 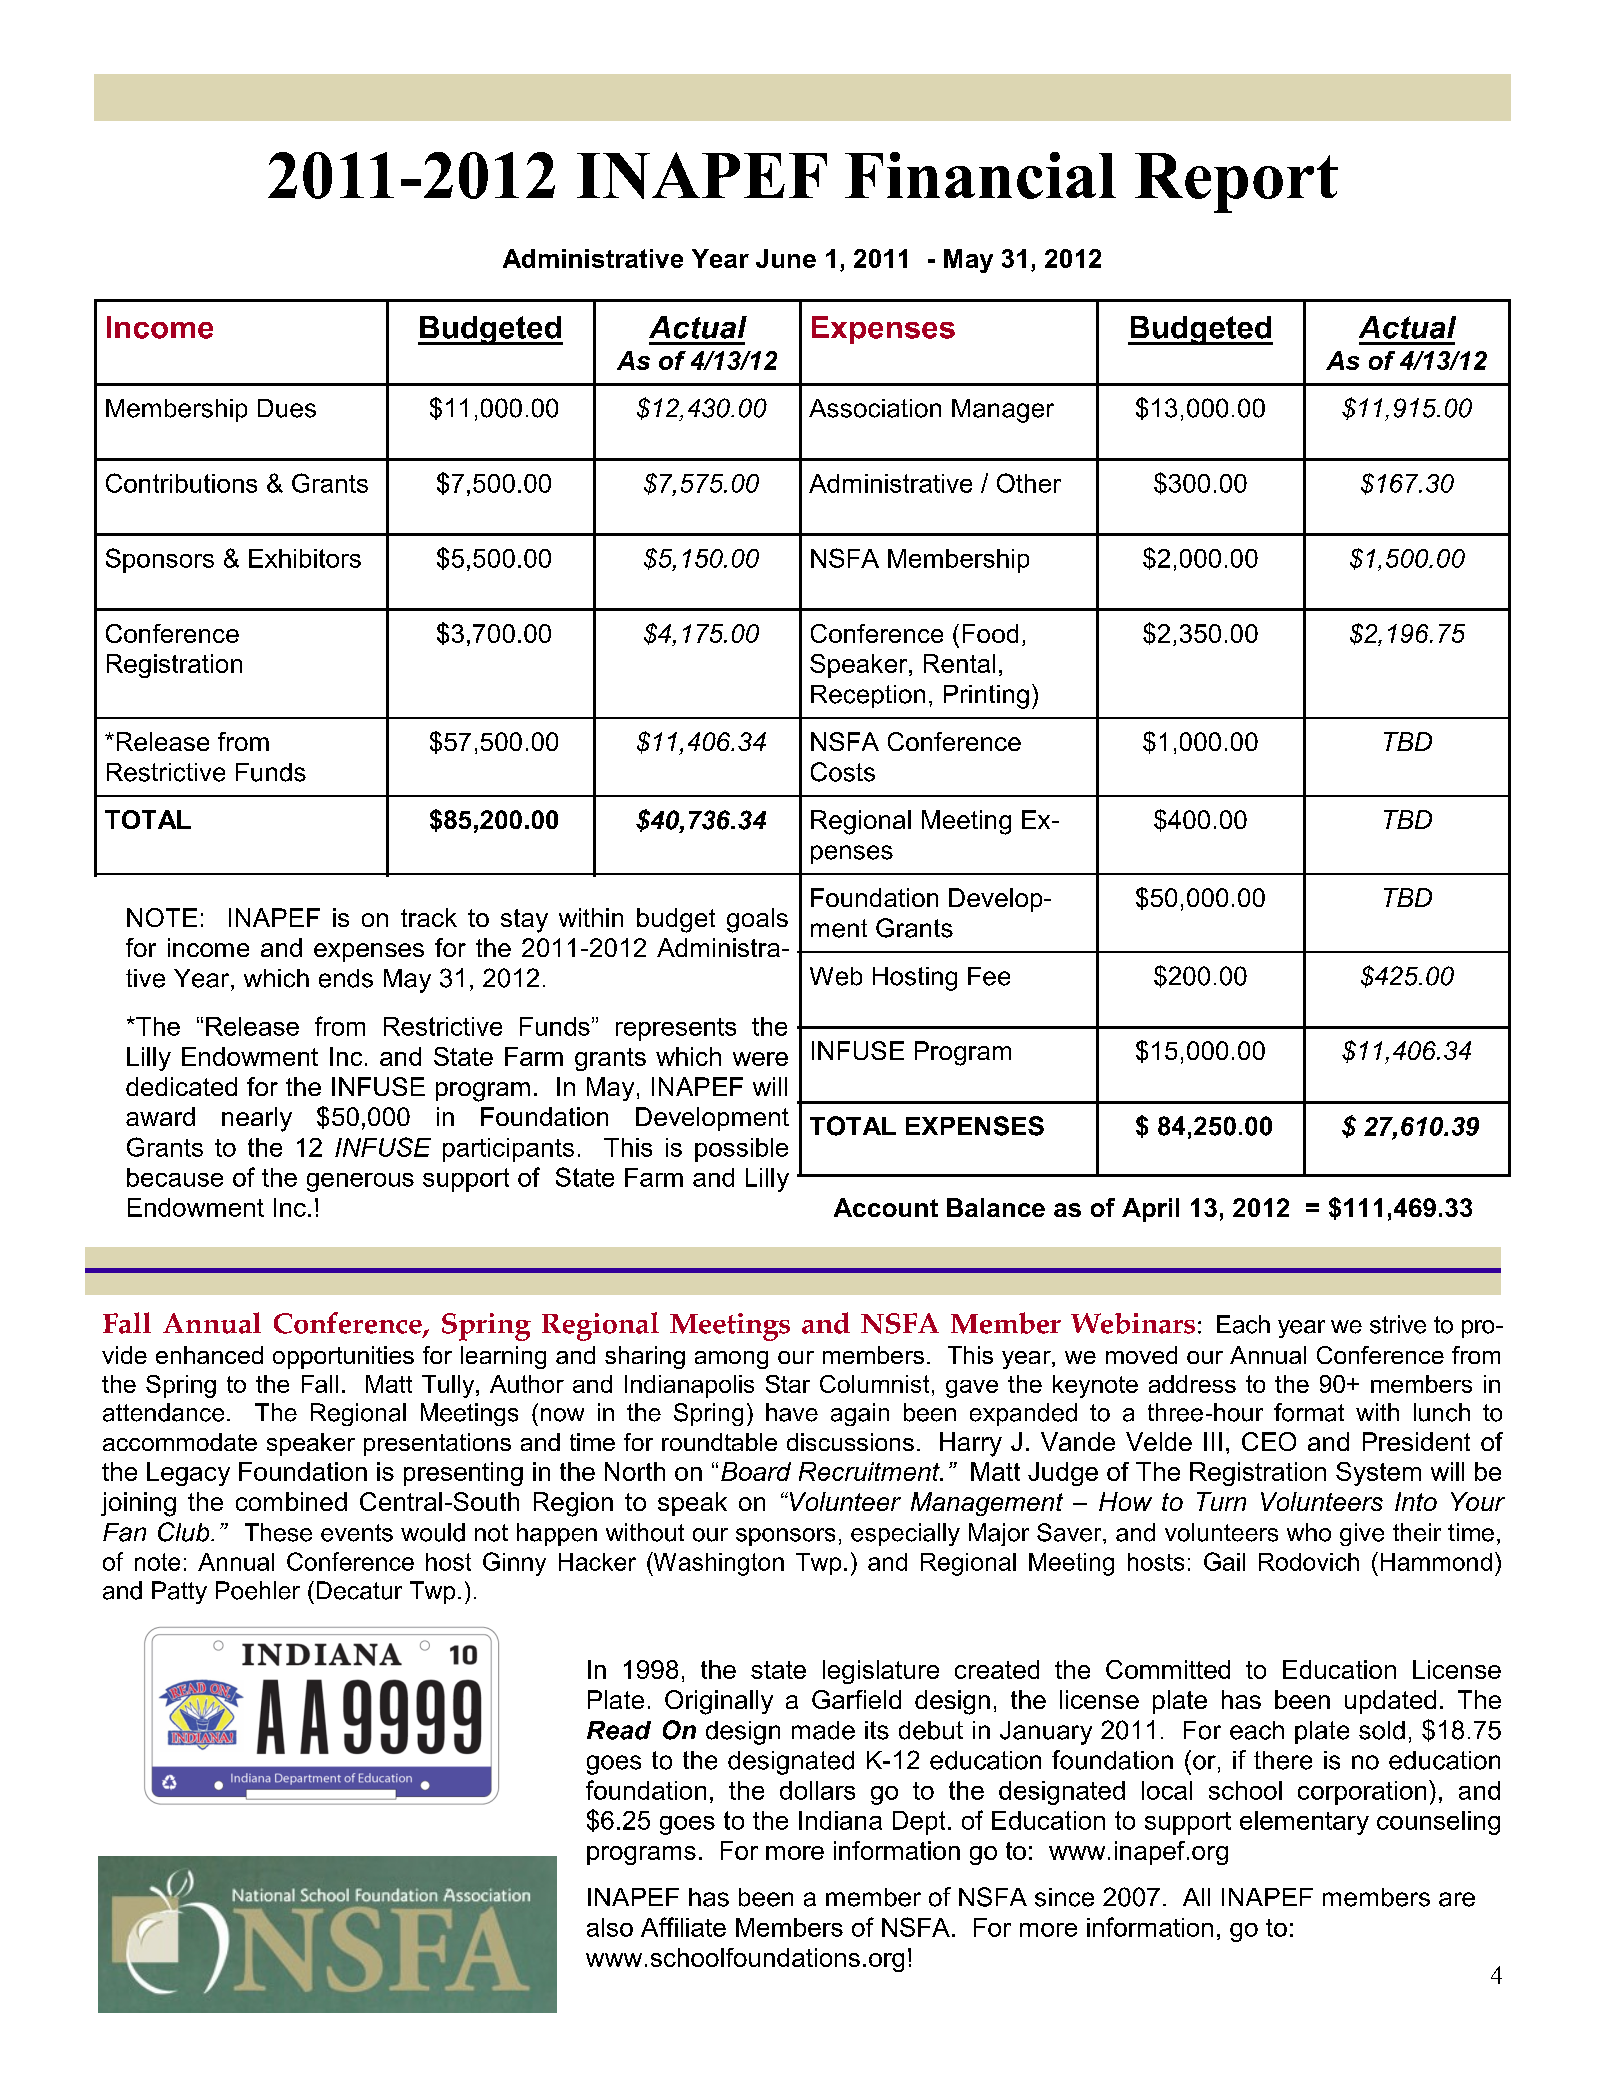 I want to click on Dues, so click(x=287, y=408).
